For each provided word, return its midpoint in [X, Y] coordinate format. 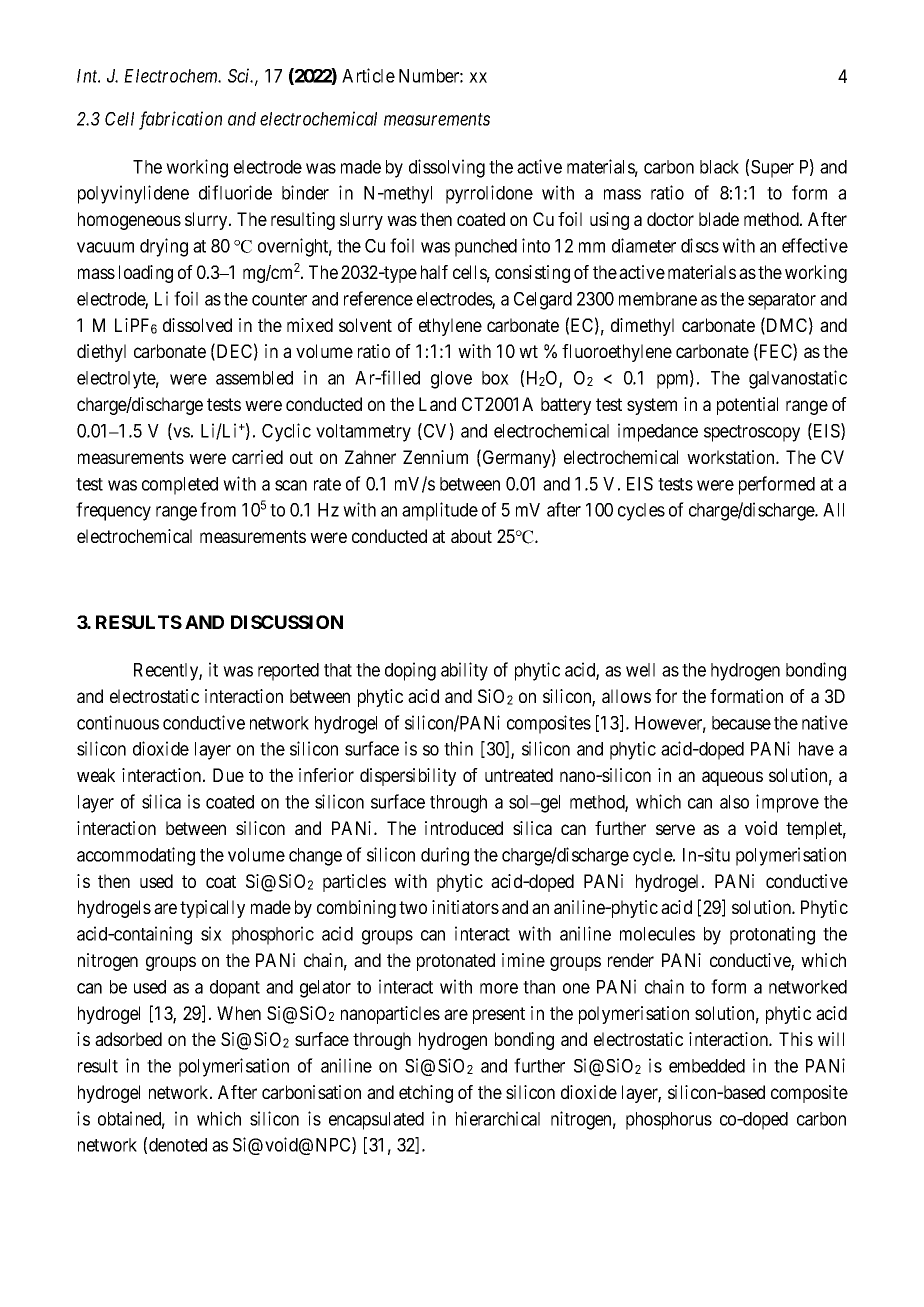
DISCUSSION [287, 622]
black [719, 167]
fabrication [180, 120]
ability [464, 671]
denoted [178, 1145]
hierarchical [498, 1118]
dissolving [447, 168]
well [640, 670]
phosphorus [669, 1121]
